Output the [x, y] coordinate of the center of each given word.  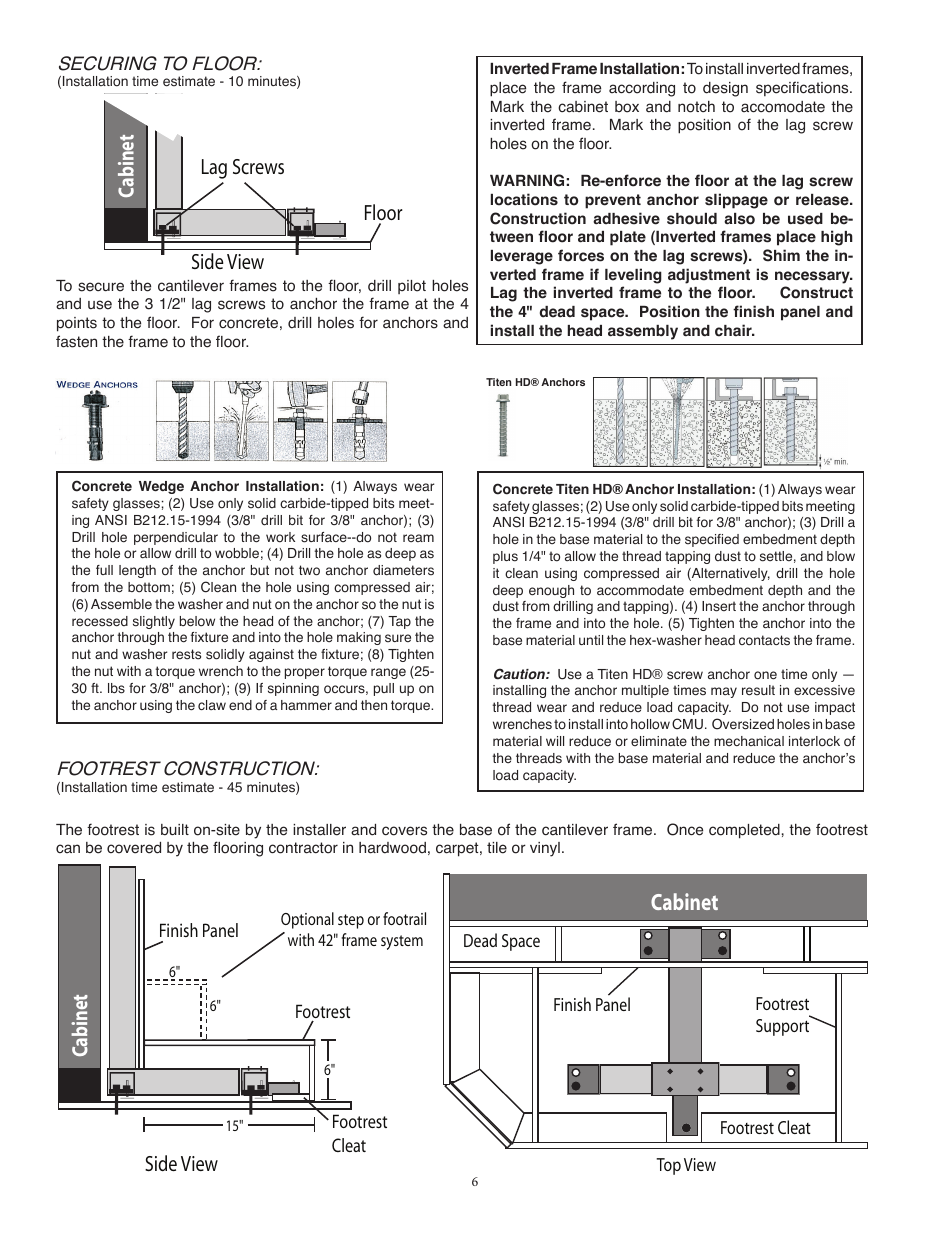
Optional [307, 920]
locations [524, 199]
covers [404, 831]
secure [101, 287]
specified [712, 540]
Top [668, 1166]
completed [744, 831]
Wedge [161, 487]
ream [418, 538]
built [175, 830]
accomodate [783, 107]
